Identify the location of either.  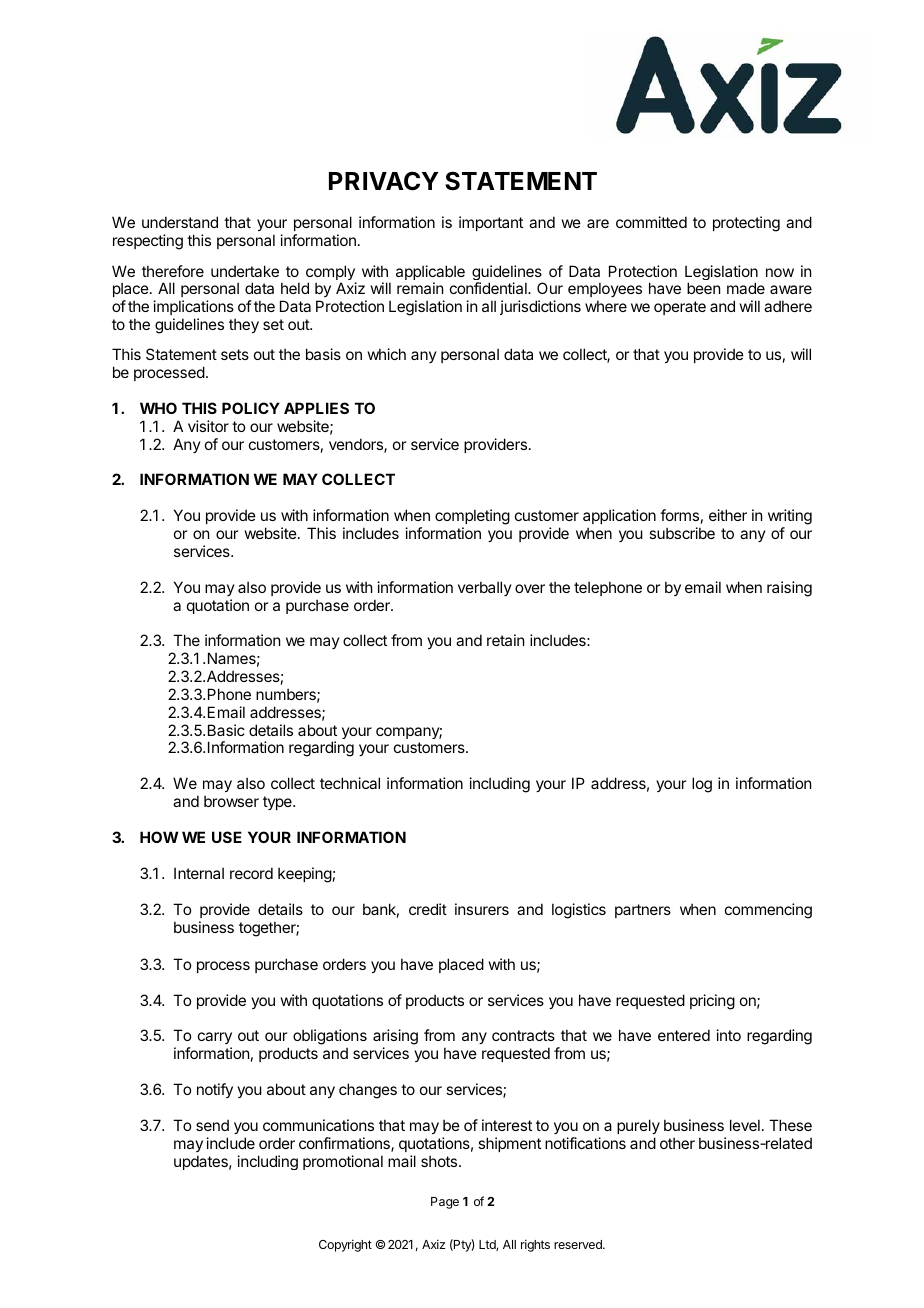
(728, 515).
